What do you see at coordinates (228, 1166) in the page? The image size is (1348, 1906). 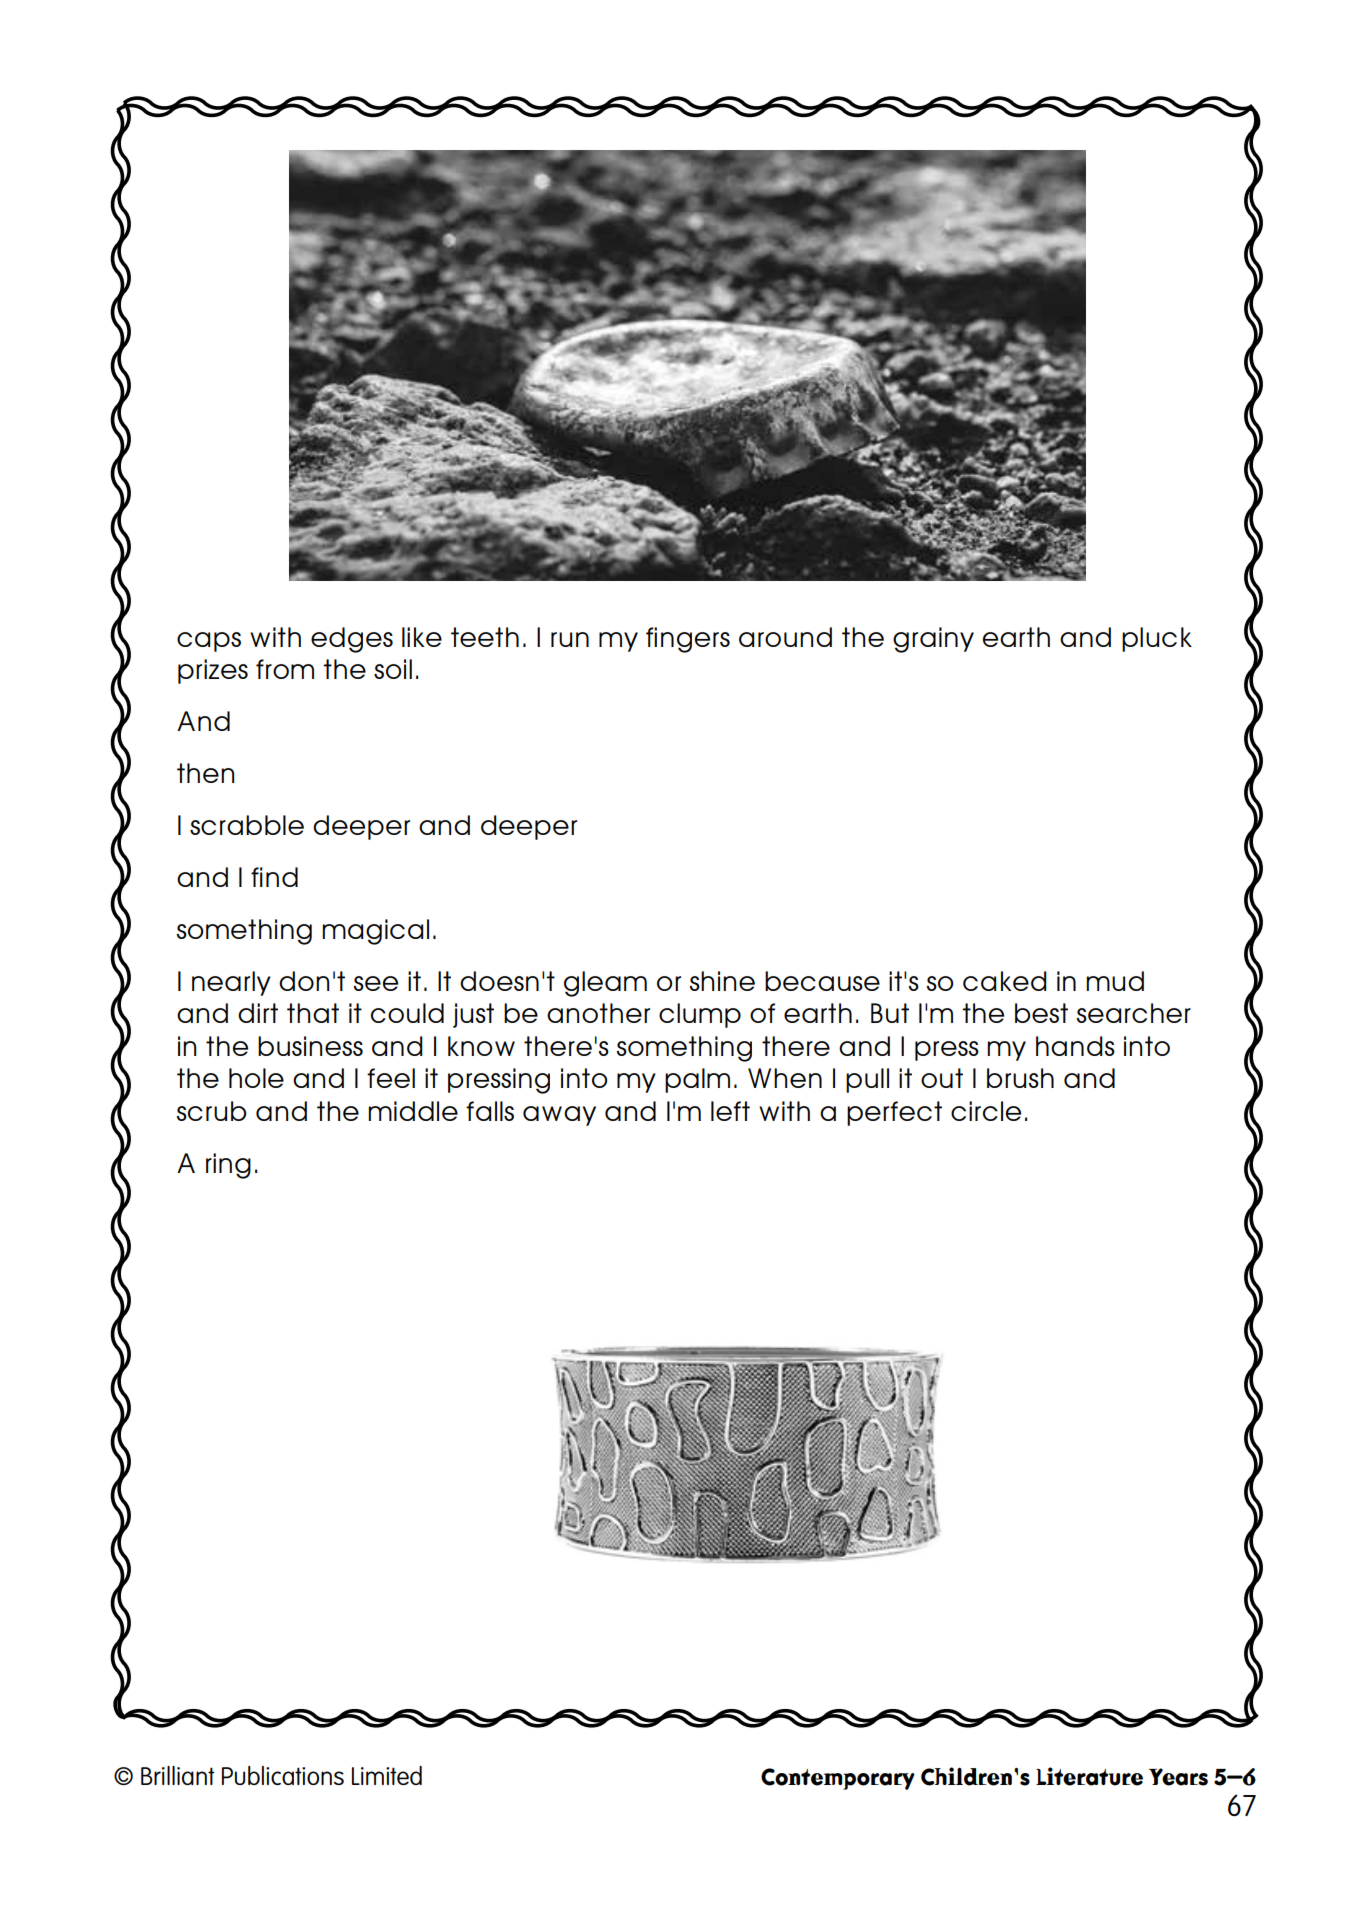 I see `ring` at bounding box center [228, 1166].
